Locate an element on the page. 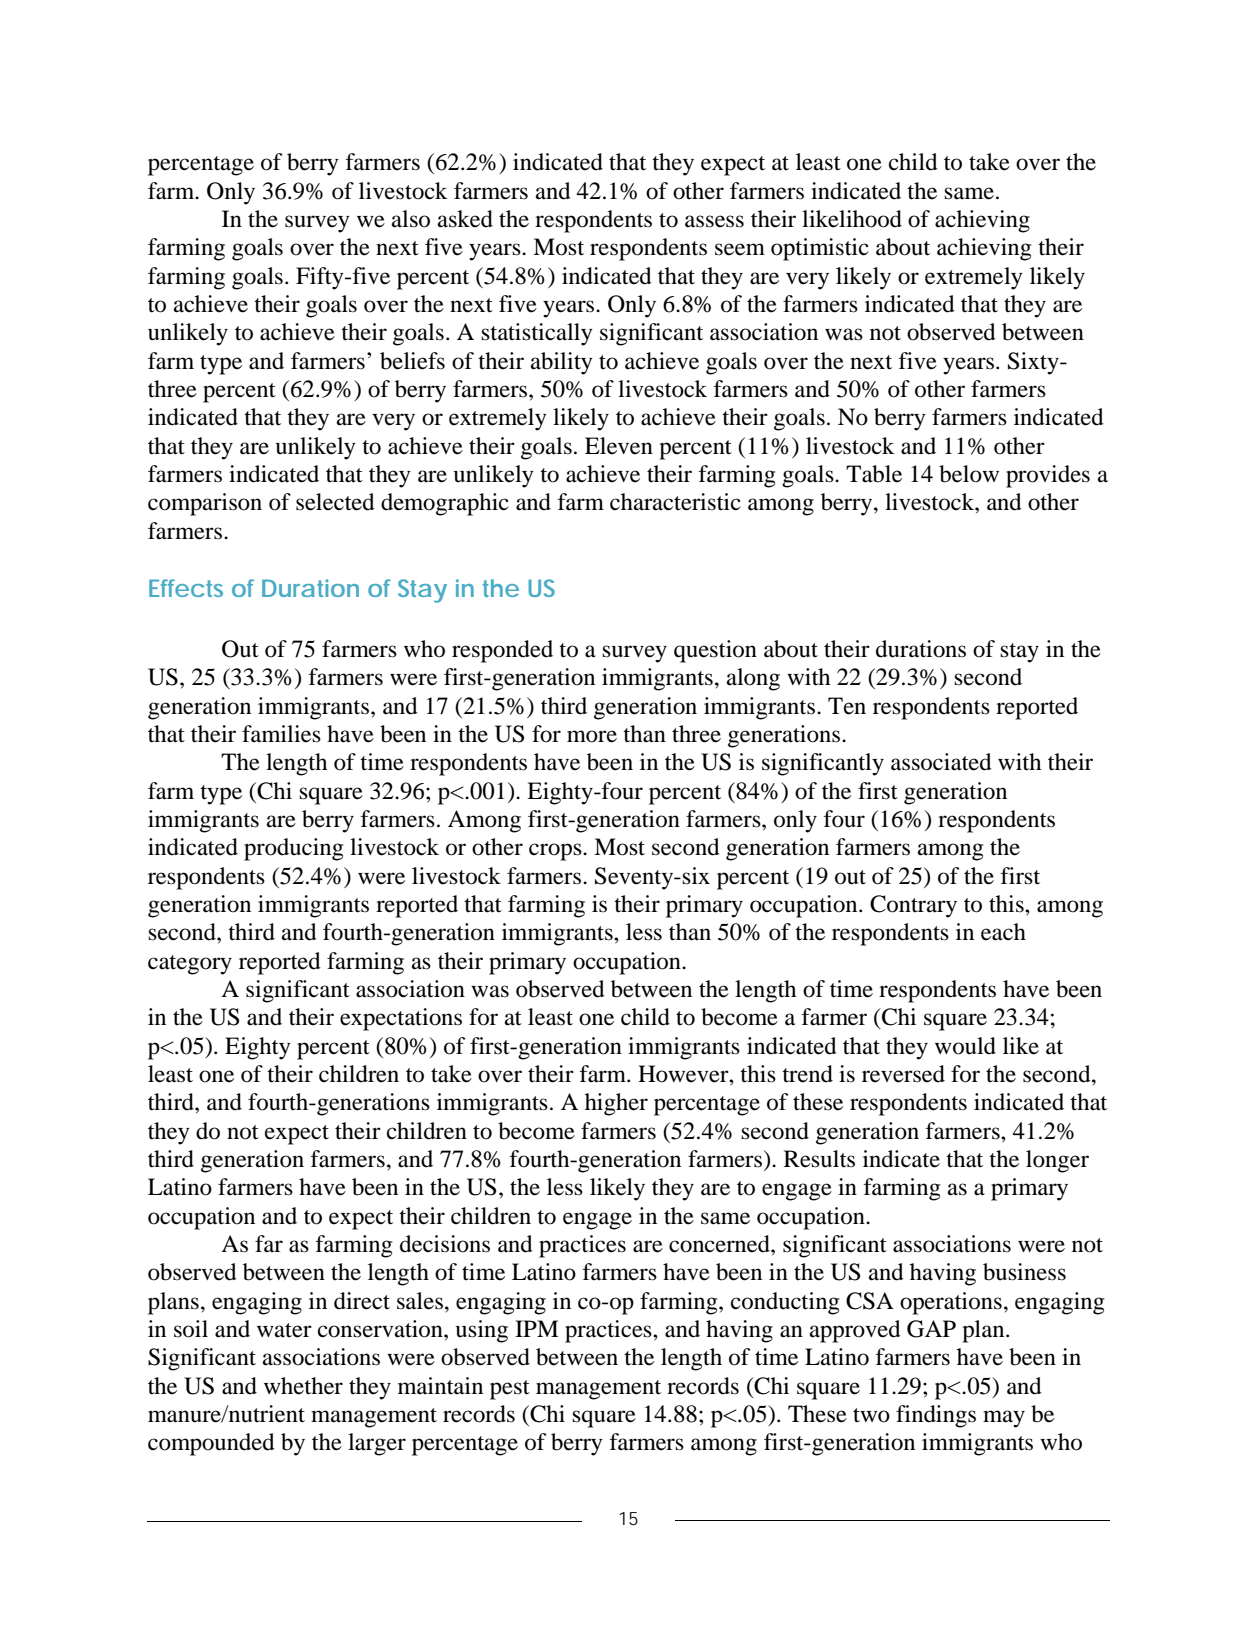 The height and width of the page is (1626, 1256). category is located at coordinates (190, 965).
